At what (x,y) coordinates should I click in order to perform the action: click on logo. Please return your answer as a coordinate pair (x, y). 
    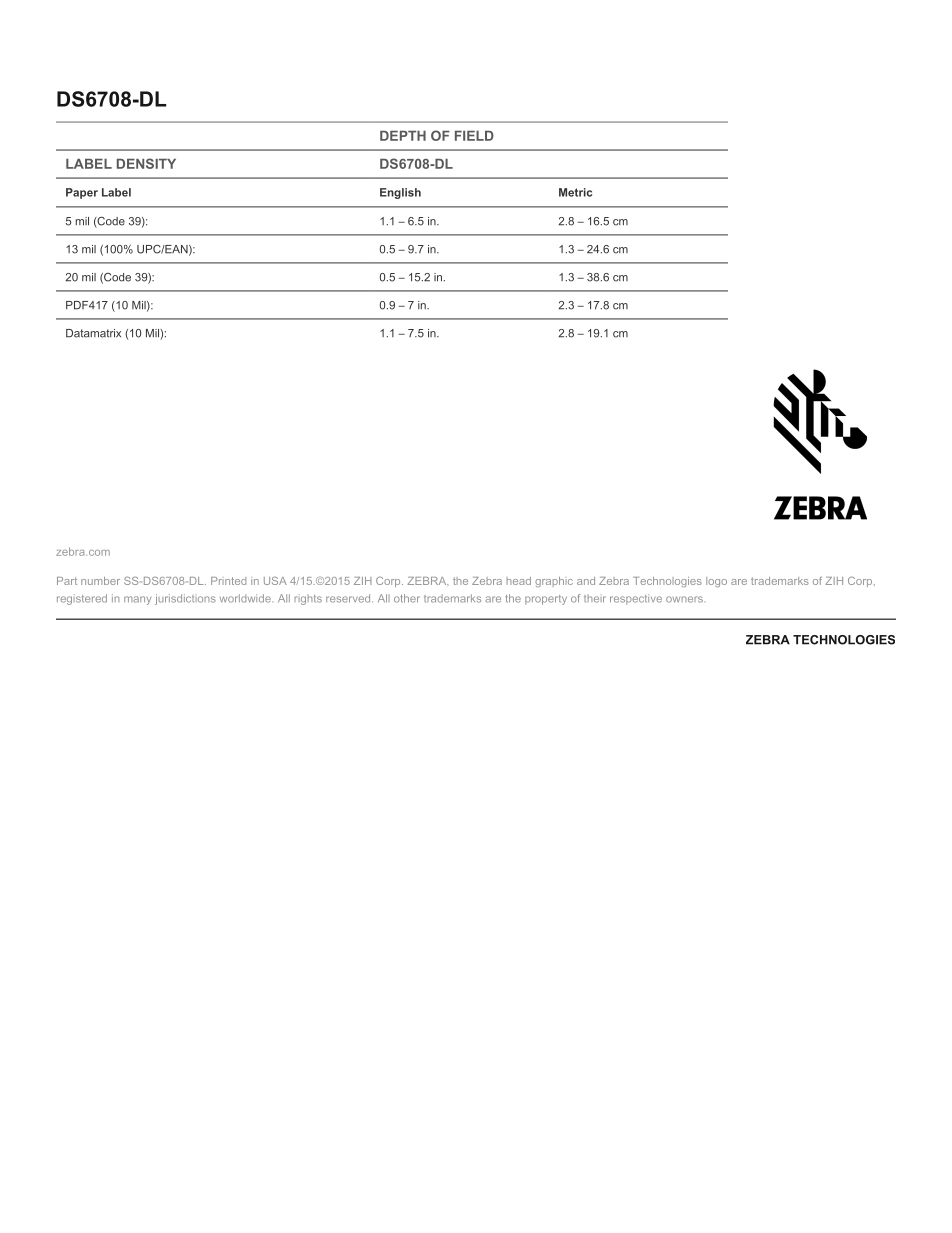
    Looking at the image, I should click on (716, 582).
